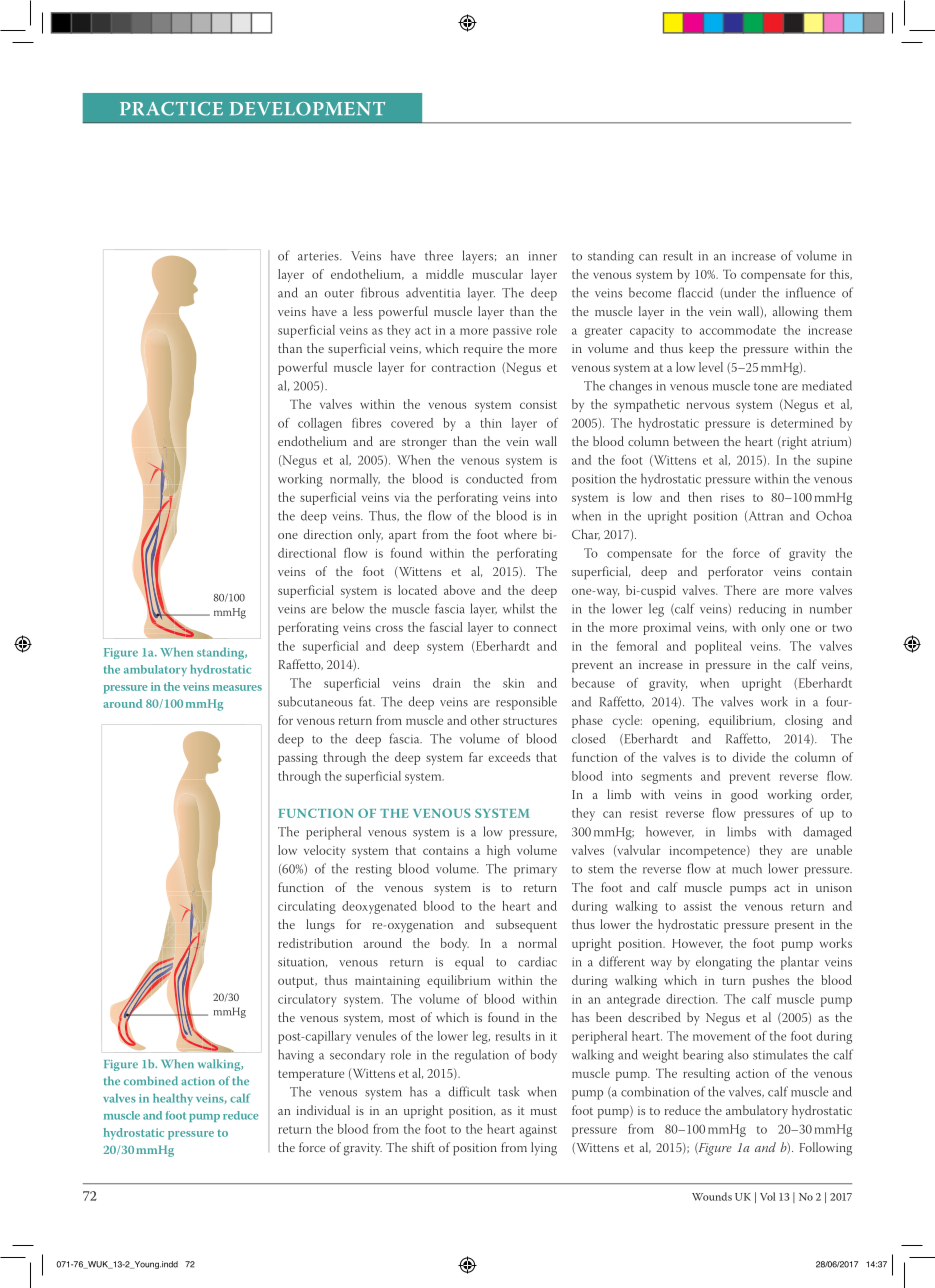 The image size is (935, 1288). What do you see at coordinates (171, 109) in the document?
I see `PRACTICE` at bounding box center [171, 109].
